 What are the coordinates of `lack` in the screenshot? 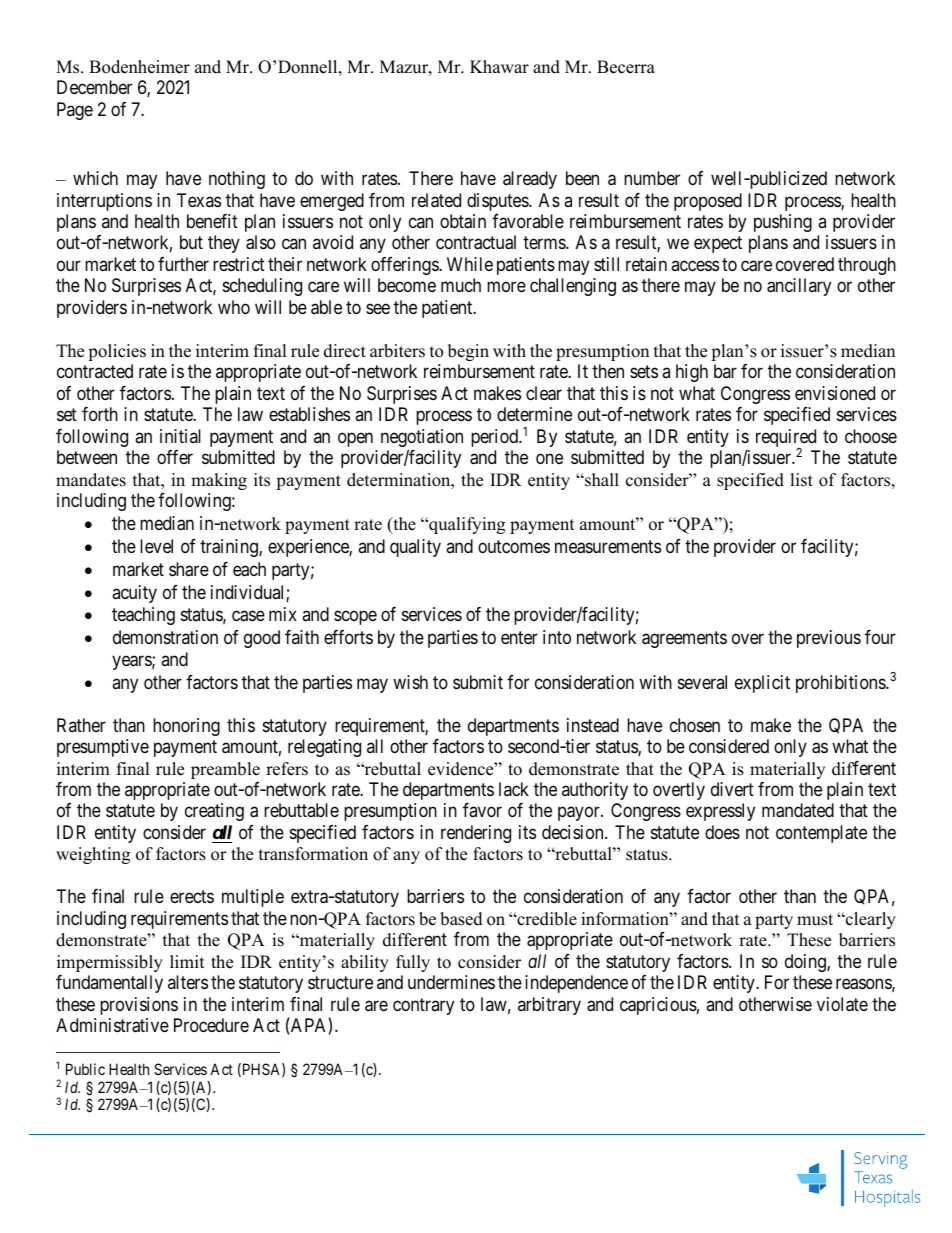 It's located at (514, 789).
